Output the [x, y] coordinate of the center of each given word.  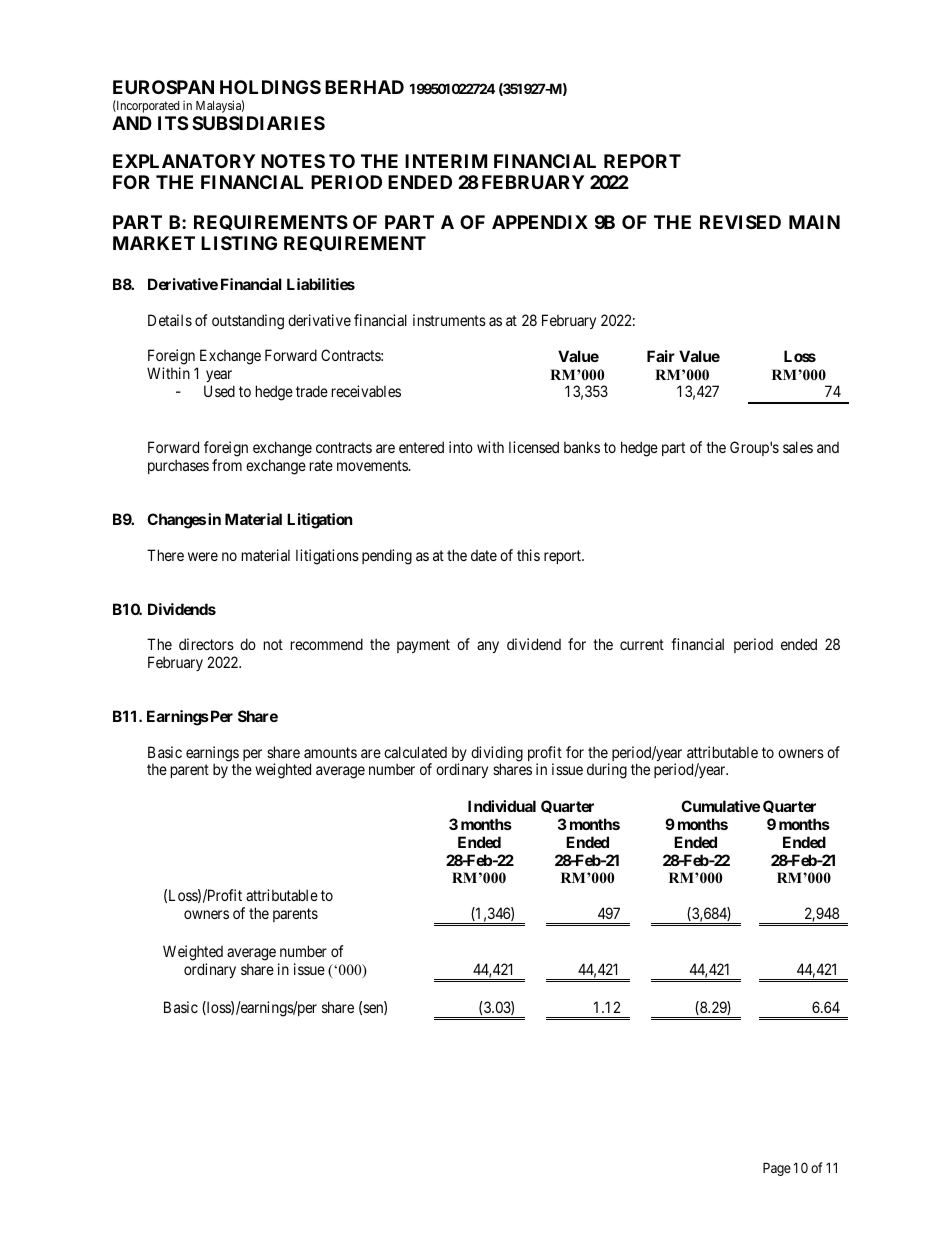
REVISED [740, 222]
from [227, 465]
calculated [415, 752]
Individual [502, 806]
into [461, 447]
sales [798, 447]
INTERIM [446, 161]
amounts [330, 752]
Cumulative [720, 806]
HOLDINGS [270, 87]
